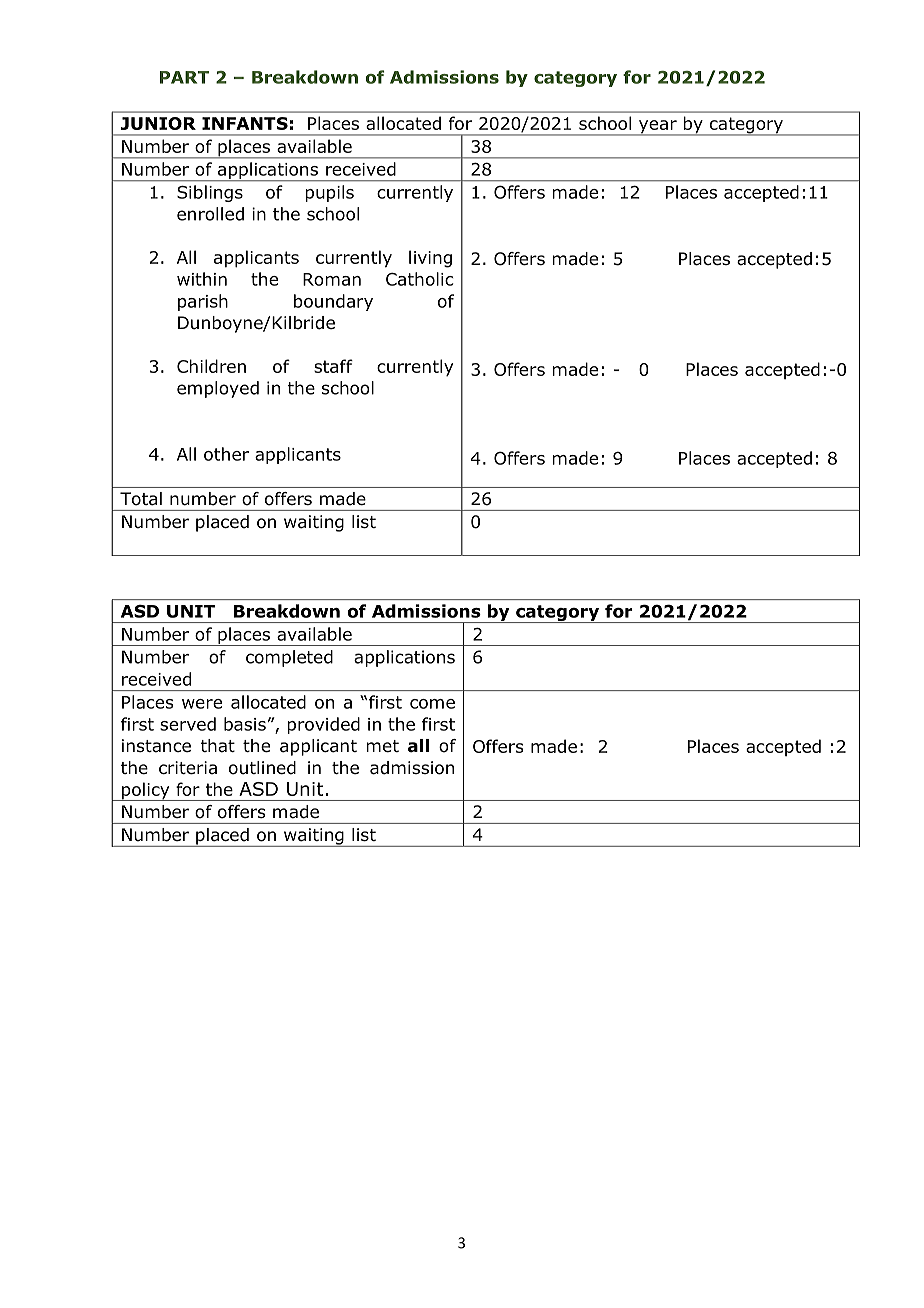 The width and height of the image is (924, 1308). I want to click on come, so click(432, 704).
